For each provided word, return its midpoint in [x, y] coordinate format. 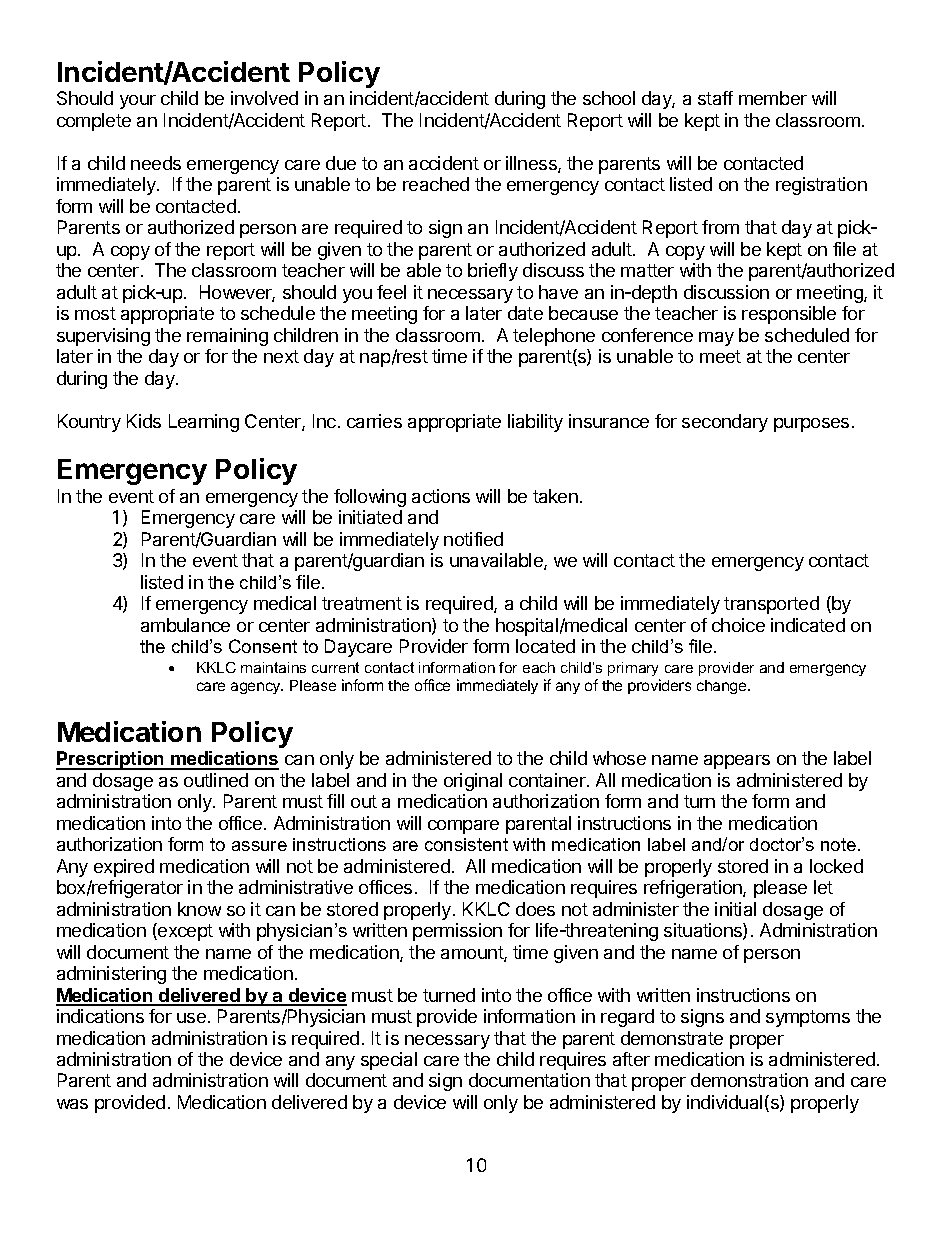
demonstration [749, 1080]
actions [441, 496]
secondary [725, 423]
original [473, 782]
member [773, 98]
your [138, 102]
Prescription [111, 760]
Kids [144, 421]
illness [532, 164]
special [389, 1061]
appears [737, 762]
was [72, 1104]
